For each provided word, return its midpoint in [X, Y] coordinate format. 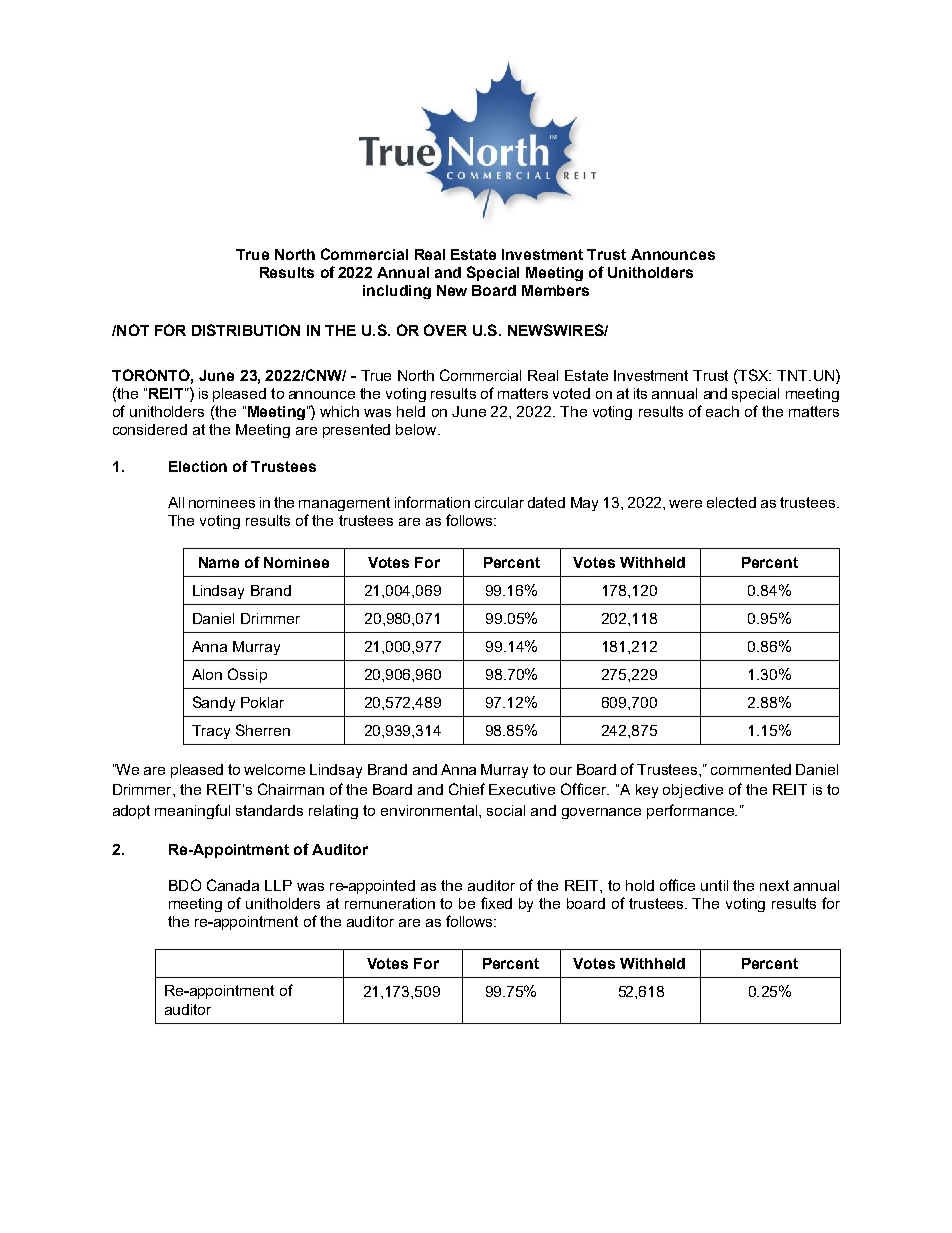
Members [555, 290]
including [397, 292]
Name [219, 562]
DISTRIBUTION [246, 330]
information [432, 502]
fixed [496, 903]
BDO [185, 885]
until [714, 885]
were [685, 504]
